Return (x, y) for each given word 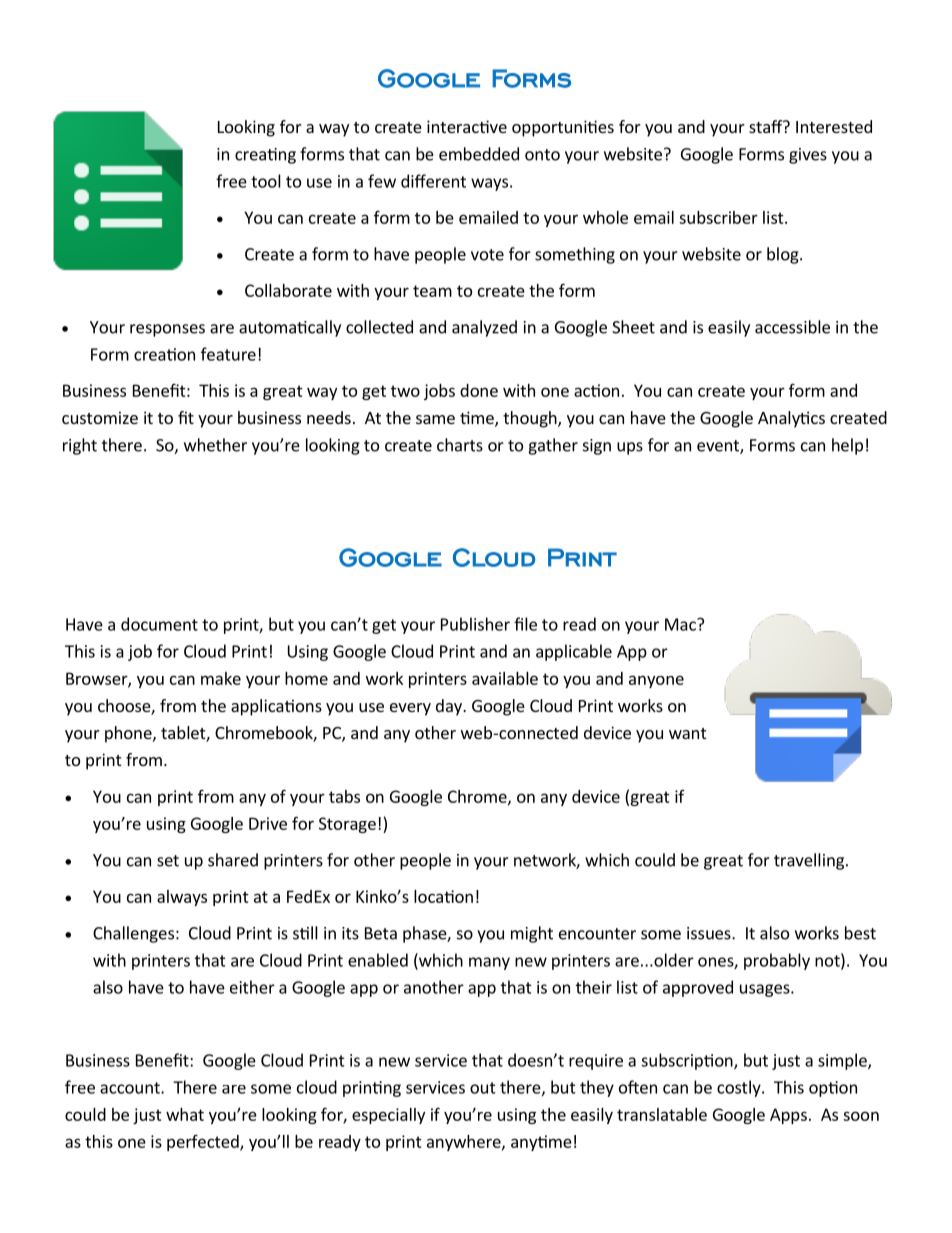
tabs (344, 796)
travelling (809, 861)
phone (129, 734)
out (483, 1088)
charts (460, 445)
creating (265, 156)
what (185, 1114)
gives (808, 156)
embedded (479, 154)
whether (215, 445)
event (719, 447)
